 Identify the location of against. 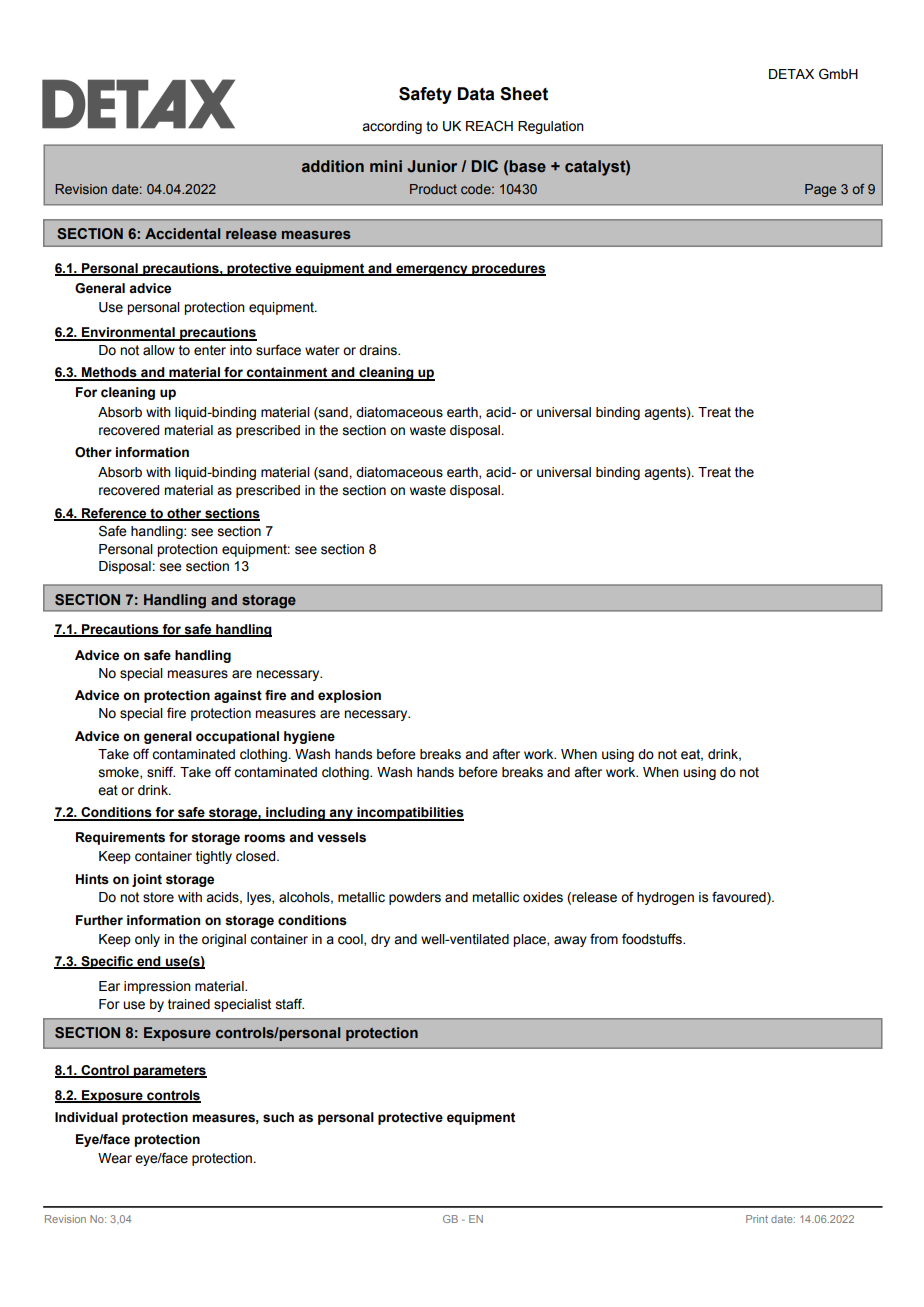
(238, 696).
